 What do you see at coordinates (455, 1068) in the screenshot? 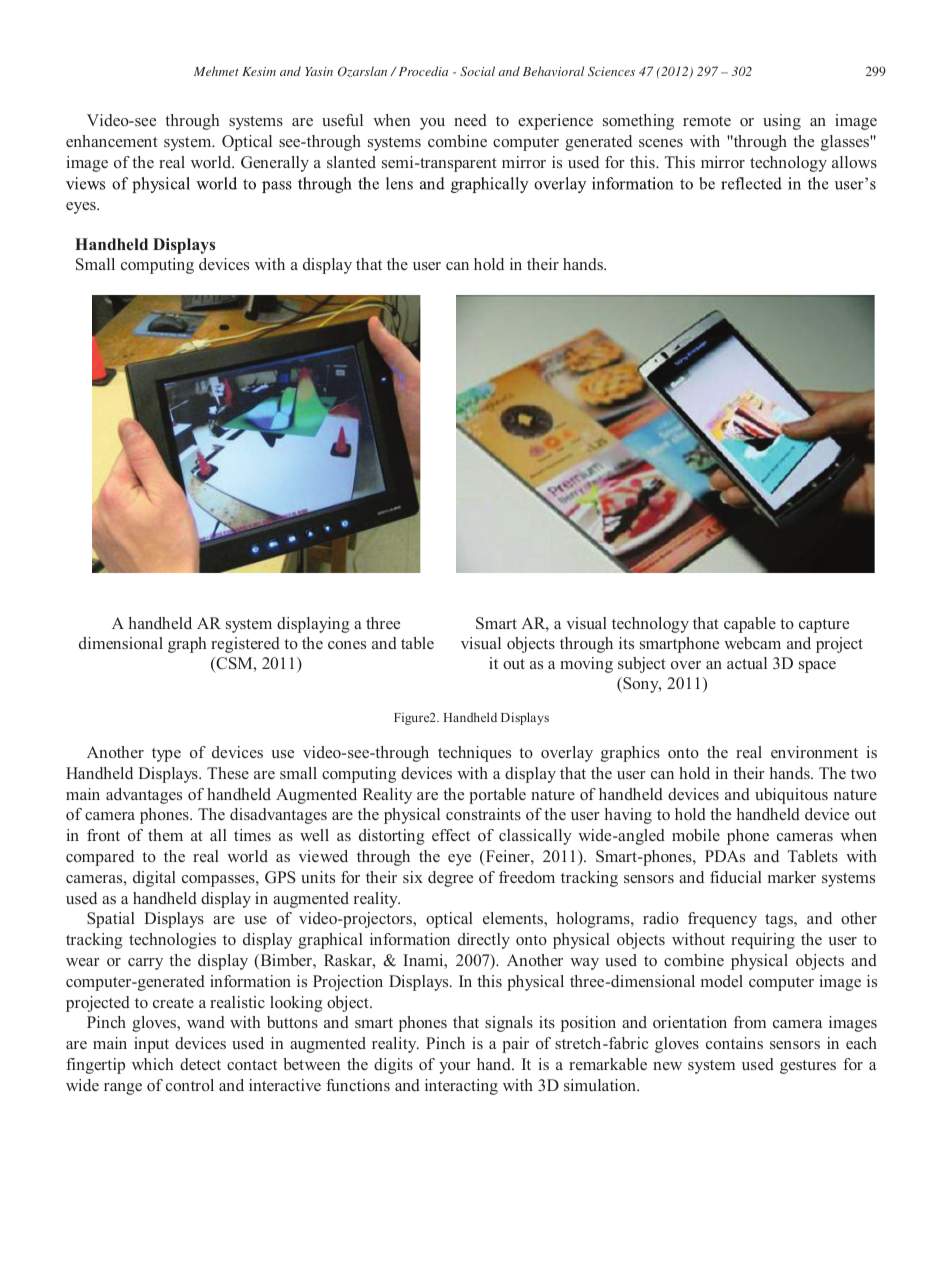
I see `your` at bounding box center [455, 1068].
